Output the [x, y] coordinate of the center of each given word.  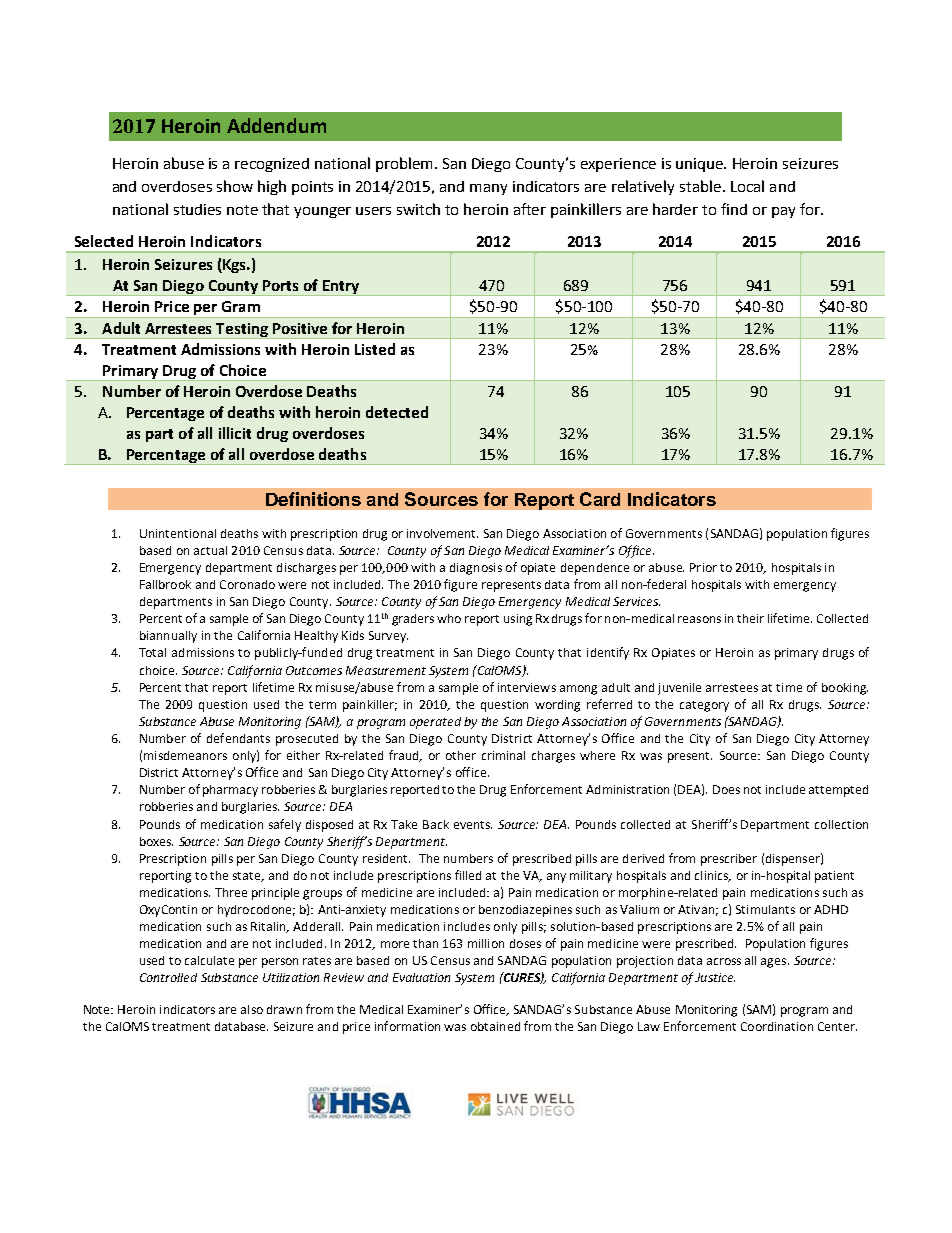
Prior [703, 567]
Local [747, 186]
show [235, 186]
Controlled [168, 977]
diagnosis [476, 569]
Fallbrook [165, 584]
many [488, 189]
